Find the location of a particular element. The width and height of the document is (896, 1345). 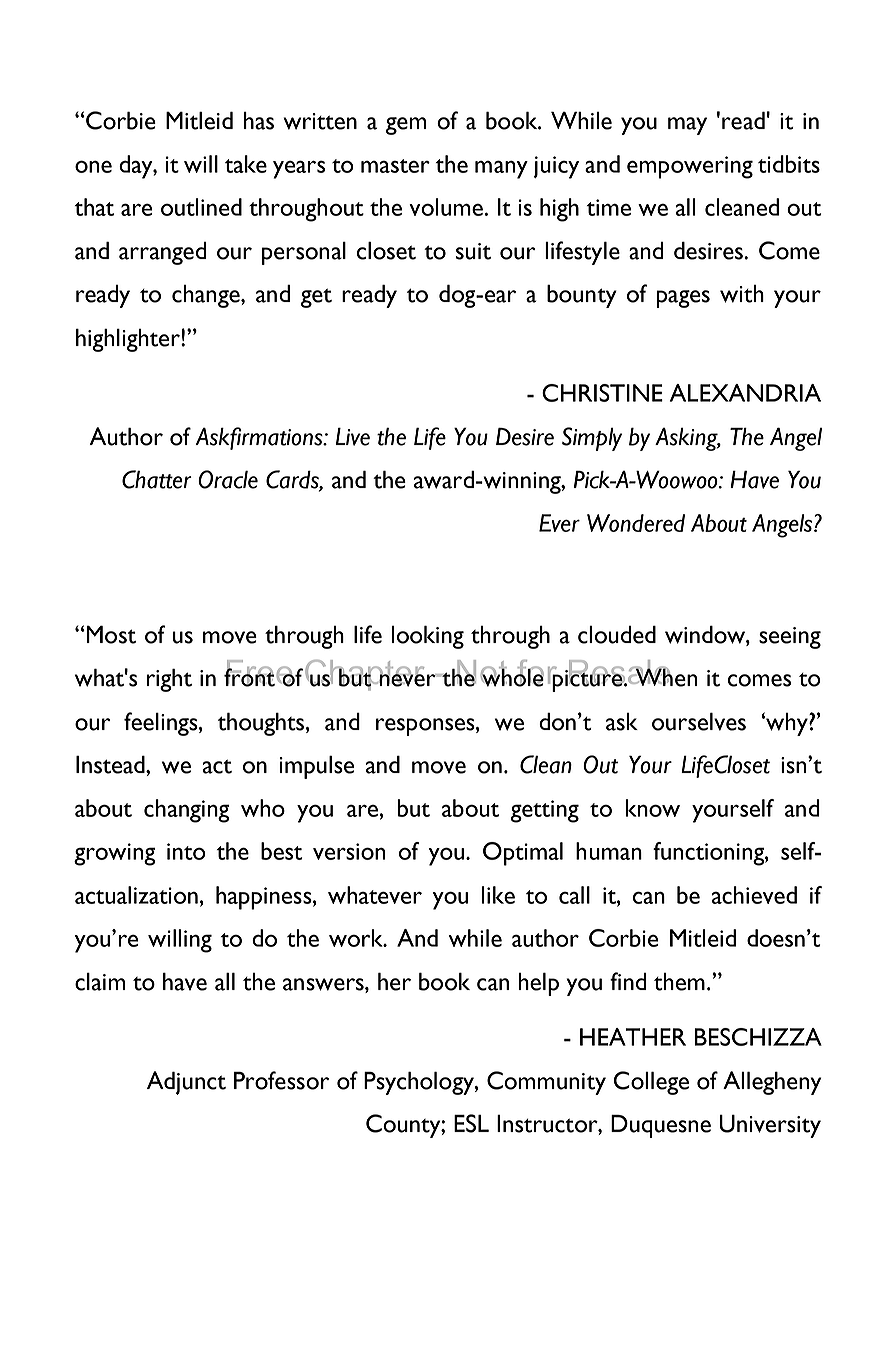

gem is located at coordinates (406, 126).
